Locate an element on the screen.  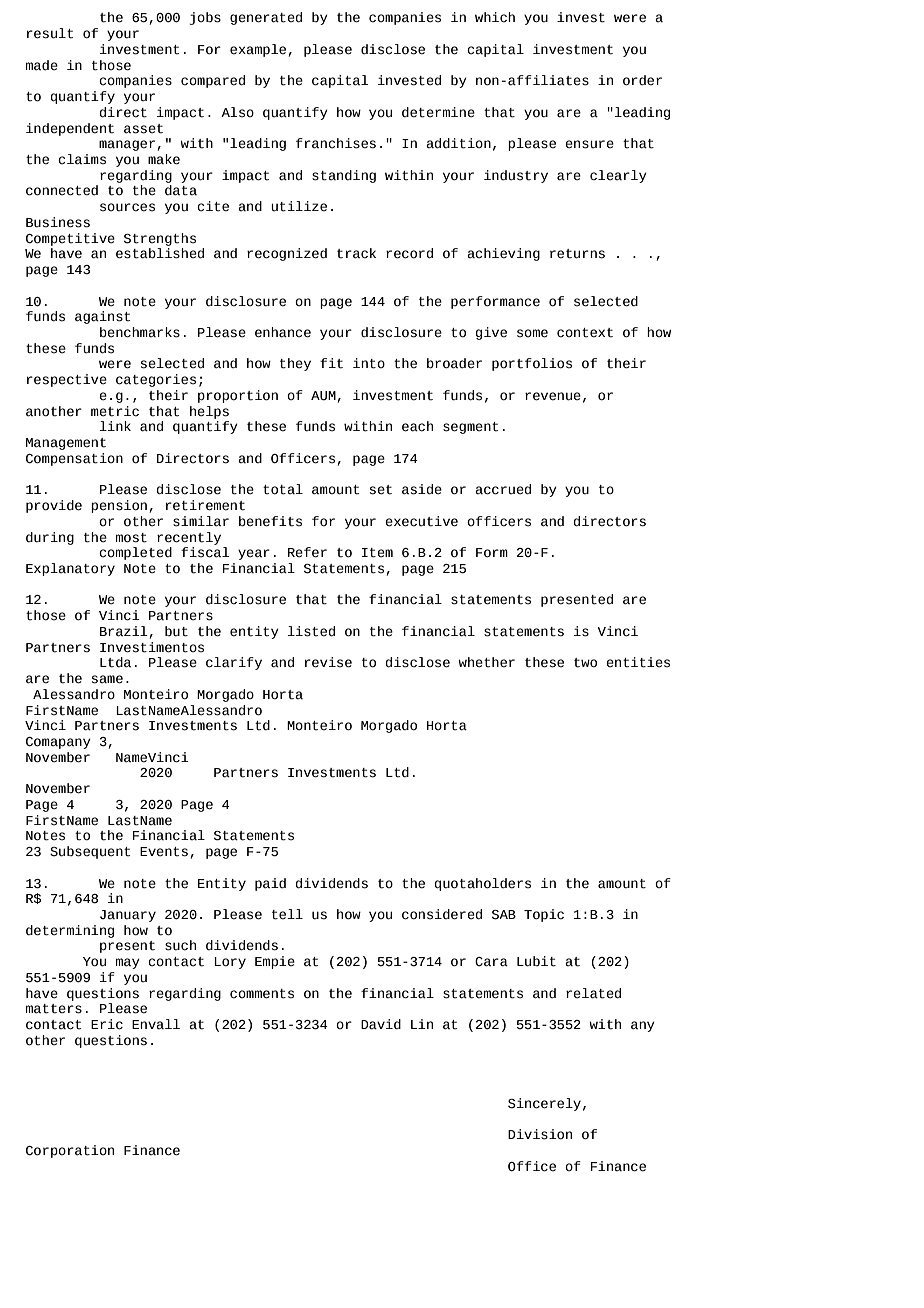
two is located at coordinates (585, 663).
